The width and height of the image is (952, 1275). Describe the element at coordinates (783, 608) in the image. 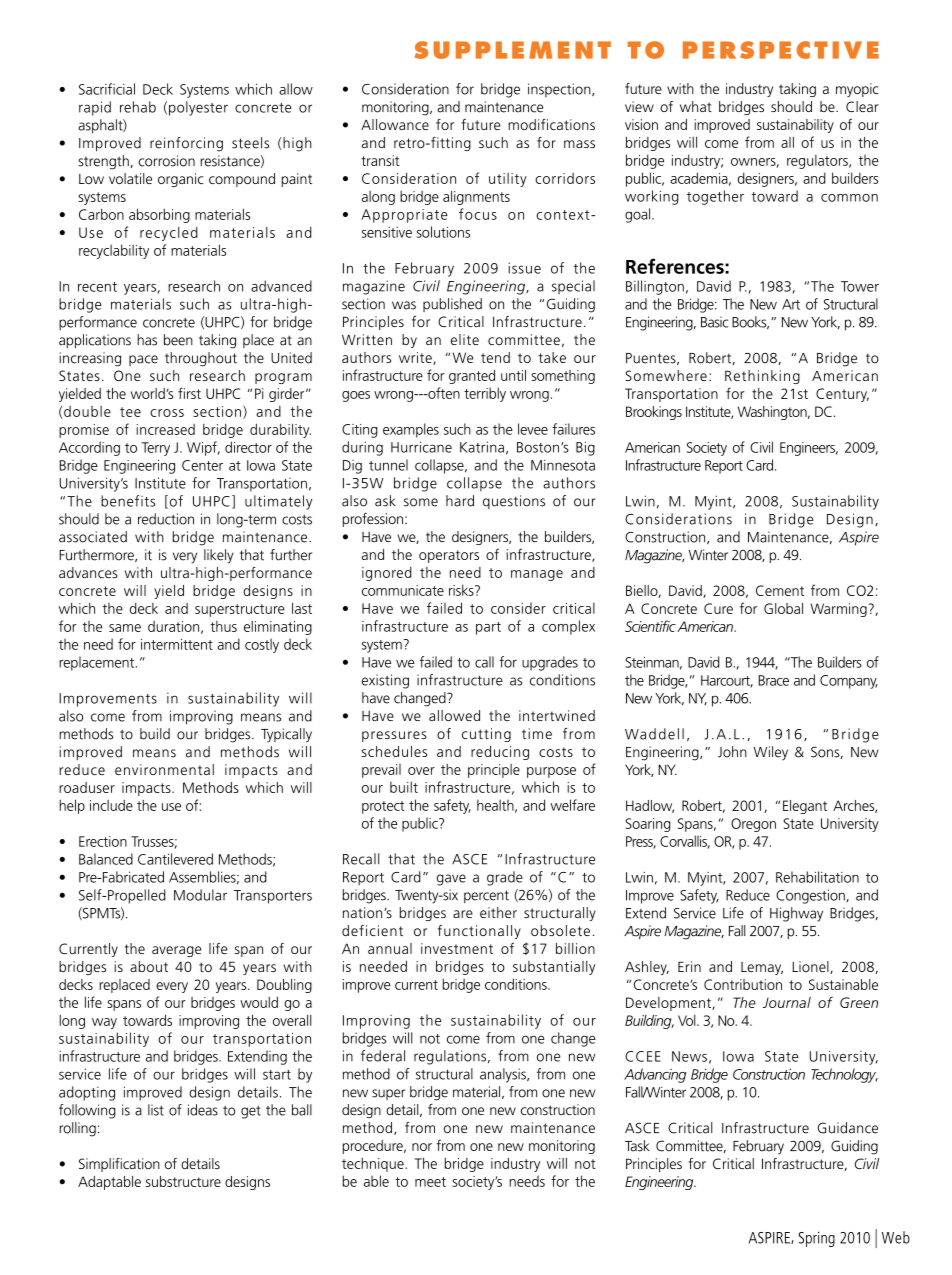

I see `Global` at that location.
